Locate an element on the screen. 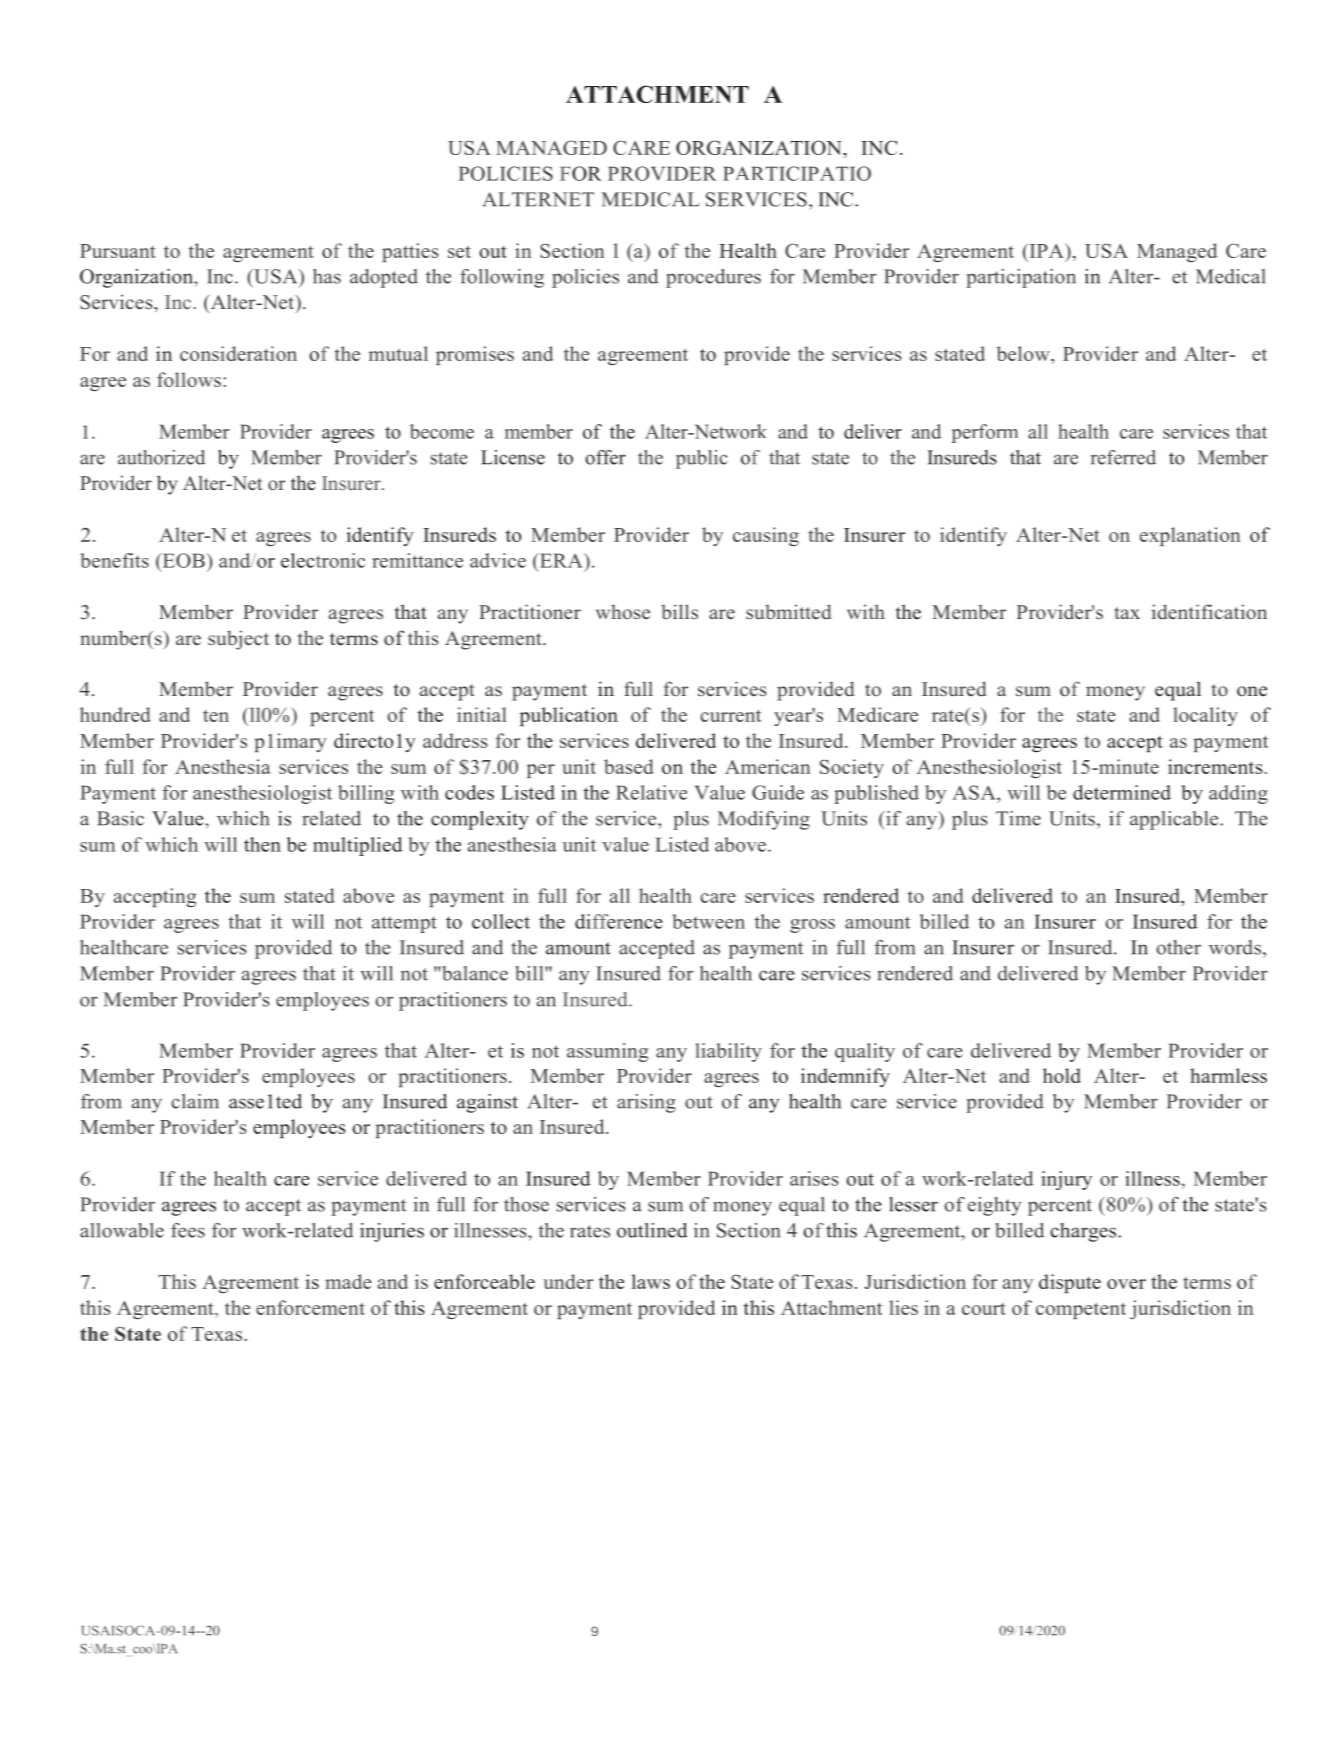 The image size is (1343, 1738). below is located at coordinates (1024, 355).
